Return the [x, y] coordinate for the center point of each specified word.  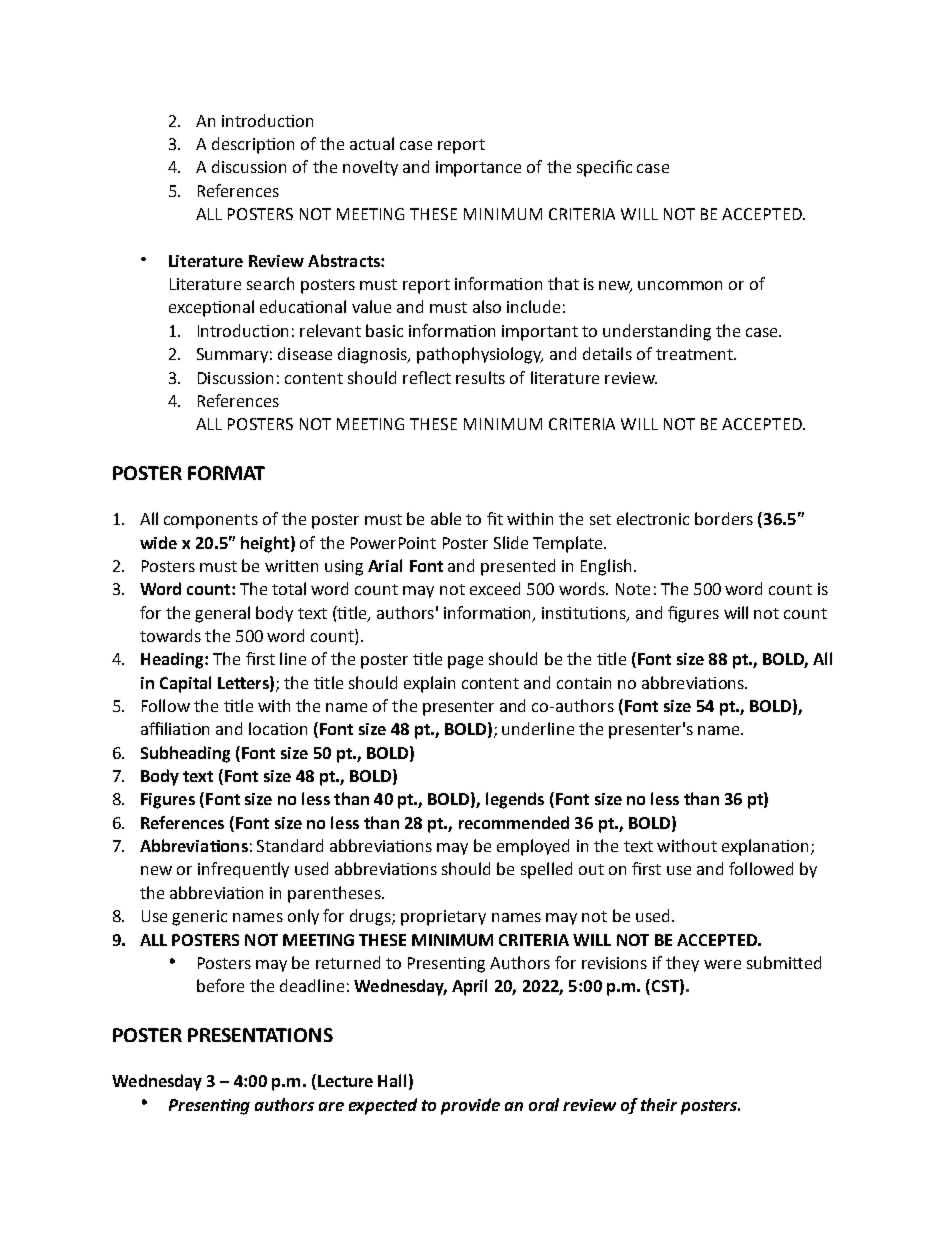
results [480, 377]
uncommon [680, 285]
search [270, 283]
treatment [695, 354]
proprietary [443, 918]
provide [470, 1106]
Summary [232, 355]
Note [633, 589]
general [222, 614]
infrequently [243, 870]
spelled [546, 870]
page [465, 662]
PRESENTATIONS [260, 1035]
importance [478, 169]
